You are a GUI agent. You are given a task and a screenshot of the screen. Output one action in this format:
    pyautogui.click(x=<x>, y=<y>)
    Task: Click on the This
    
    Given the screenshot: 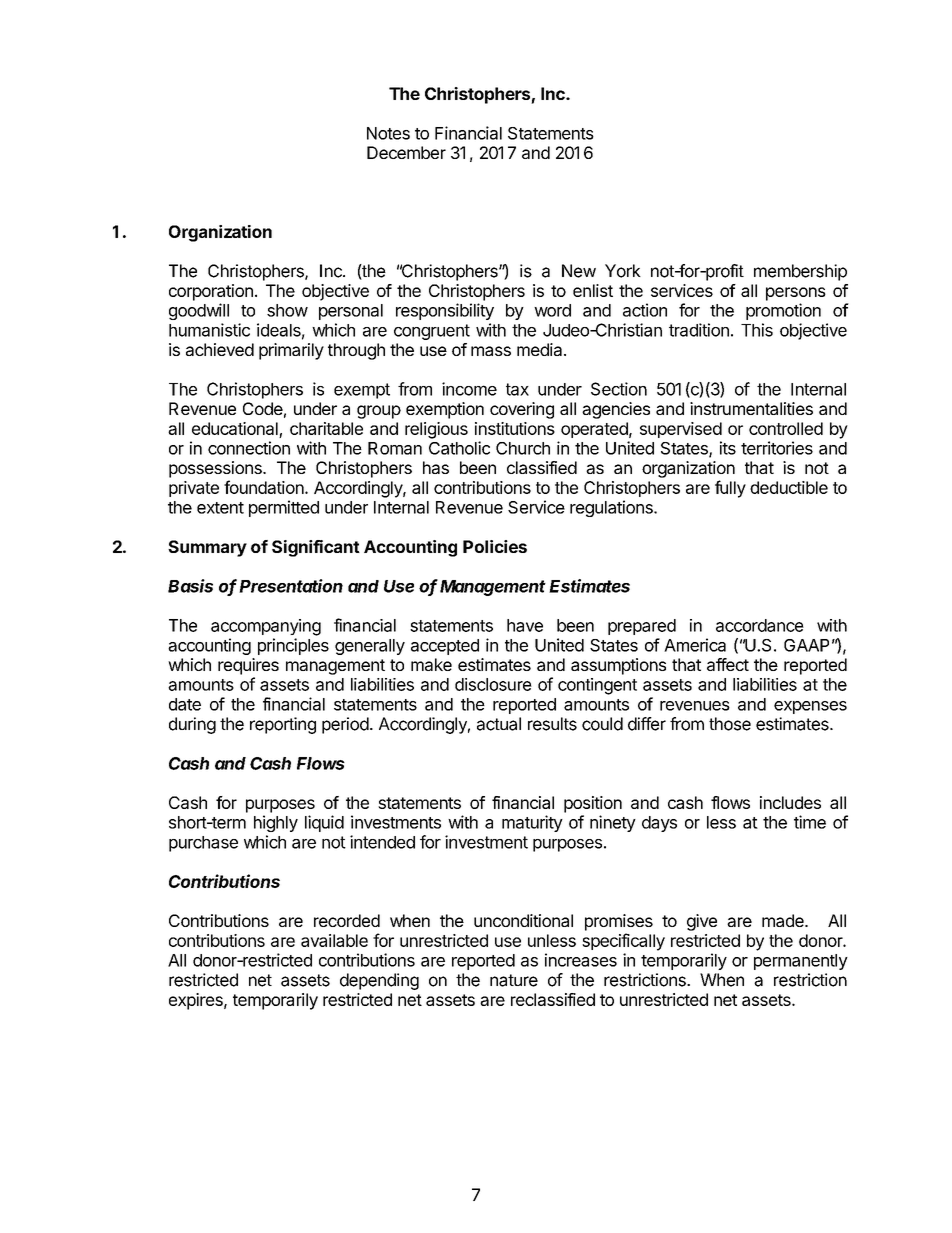 What is the action you would take?
    pyautogui.click(x=757, y=330)
